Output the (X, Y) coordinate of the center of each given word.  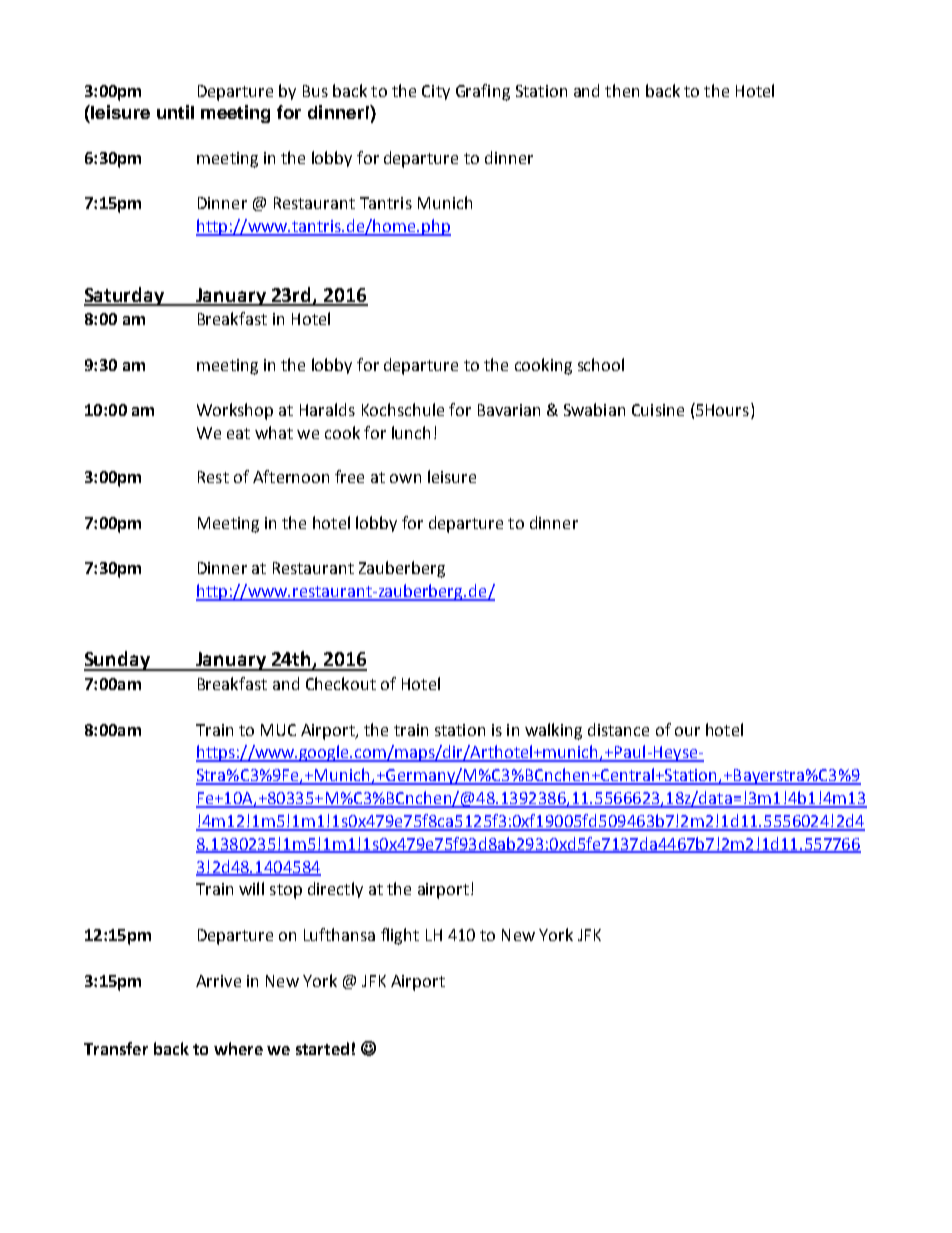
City (436, 92)
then (622, 90)
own (405, 478)
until (175, 112)
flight (400, 936)
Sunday (118, 661)
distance (618, 729)
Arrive (218, 981)
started (322, 1048)
